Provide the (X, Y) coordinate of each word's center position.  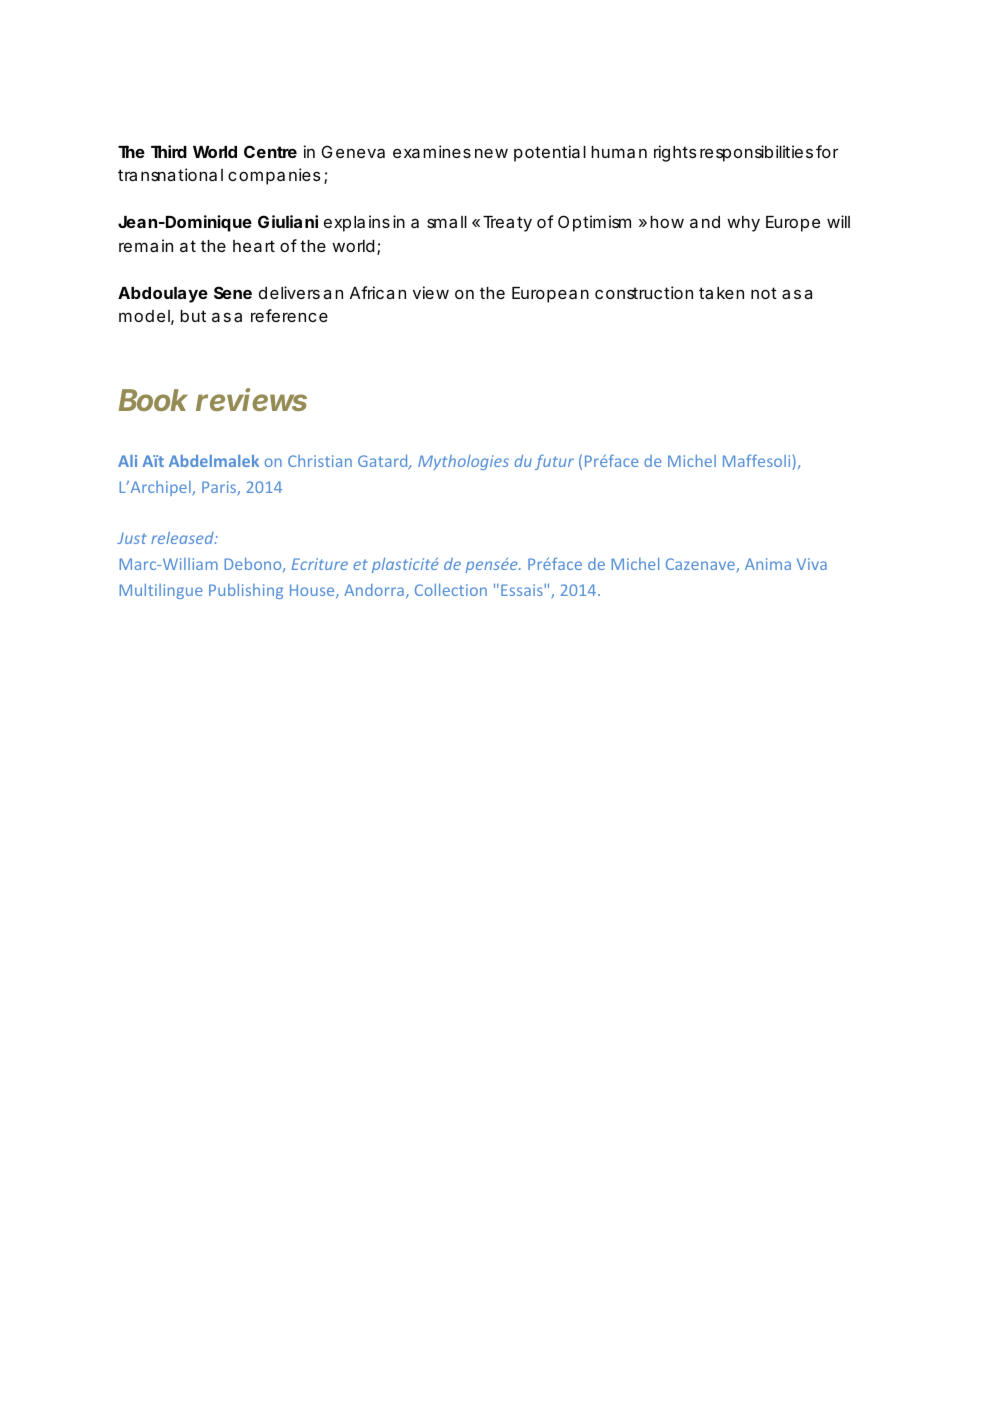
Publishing (246, 591)
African (378, 292)
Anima (768, 564)
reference (289, 315)
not (764, 293)
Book (153, 400)
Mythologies (463, 462)
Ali (127, 461)
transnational (170, 174)
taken (721, 293)
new (491, 153)
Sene (233, 292)
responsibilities (756, 153)
